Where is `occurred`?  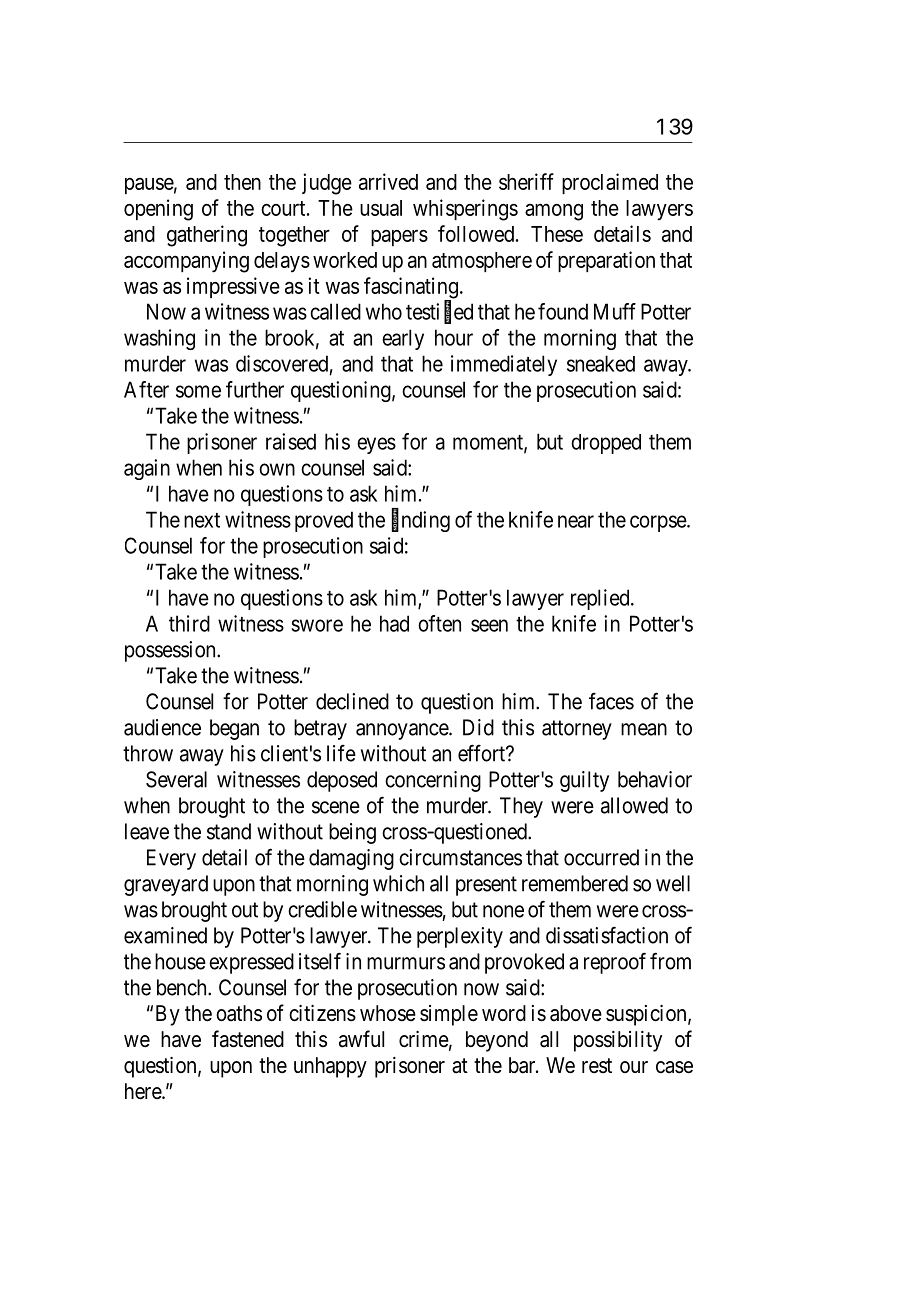 occurred is located at coordinates (601, 857).
